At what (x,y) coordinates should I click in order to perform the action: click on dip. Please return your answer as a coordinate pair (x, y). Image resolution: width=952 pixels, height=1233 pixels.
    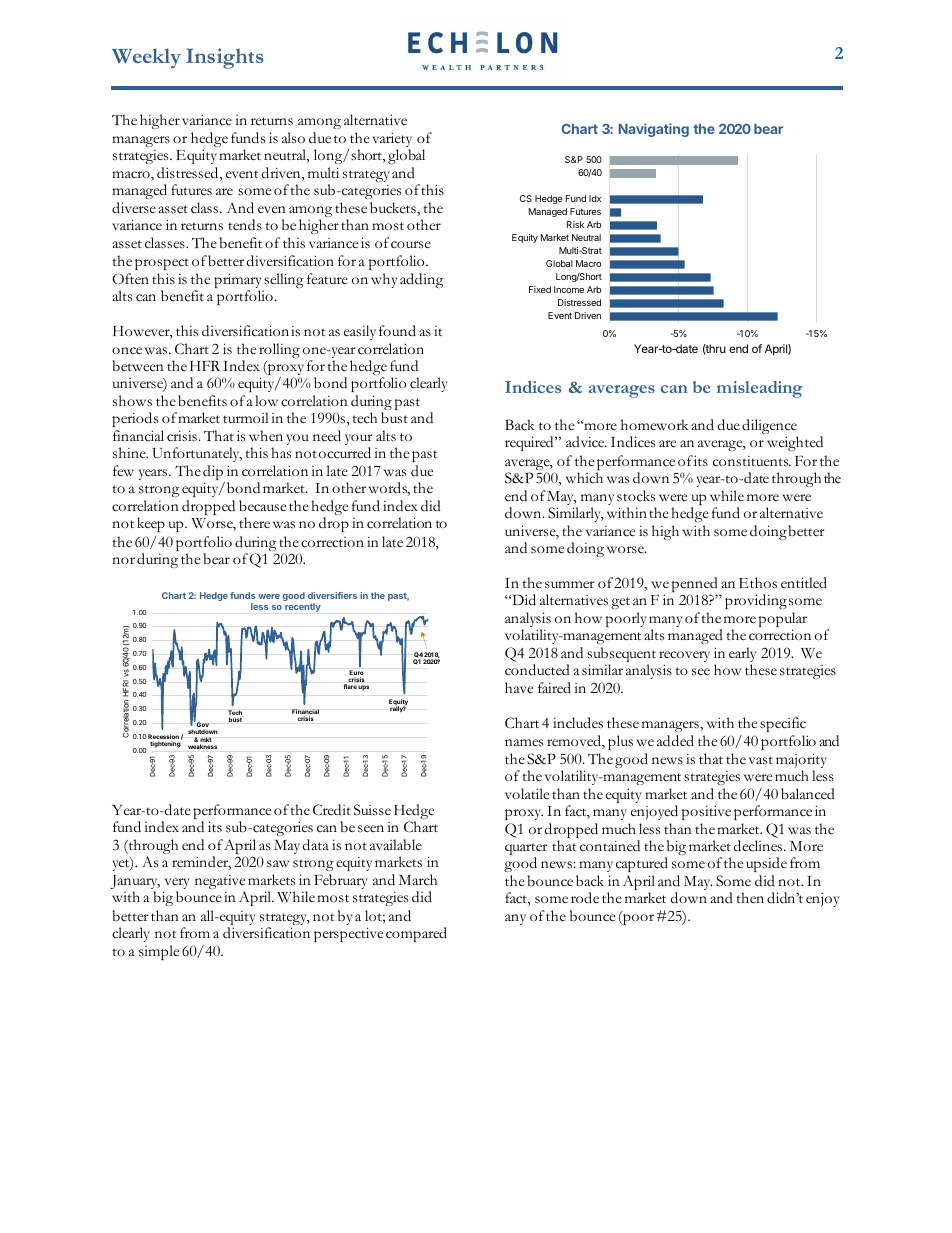
    Looking at the image, I should click on (214, 474).
